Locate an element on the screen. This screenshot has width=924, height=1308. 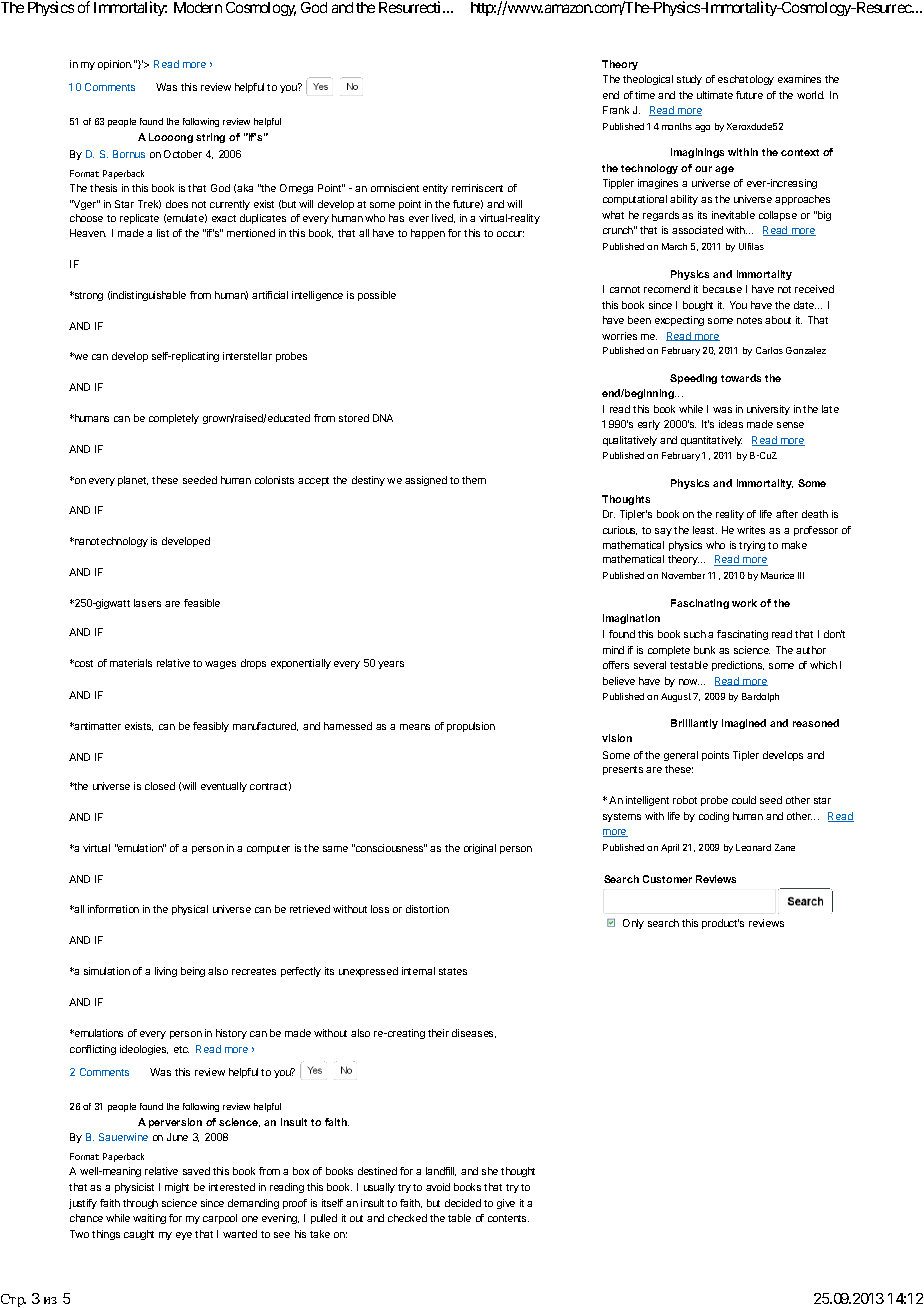
could is located at coordinates (744, 800).
